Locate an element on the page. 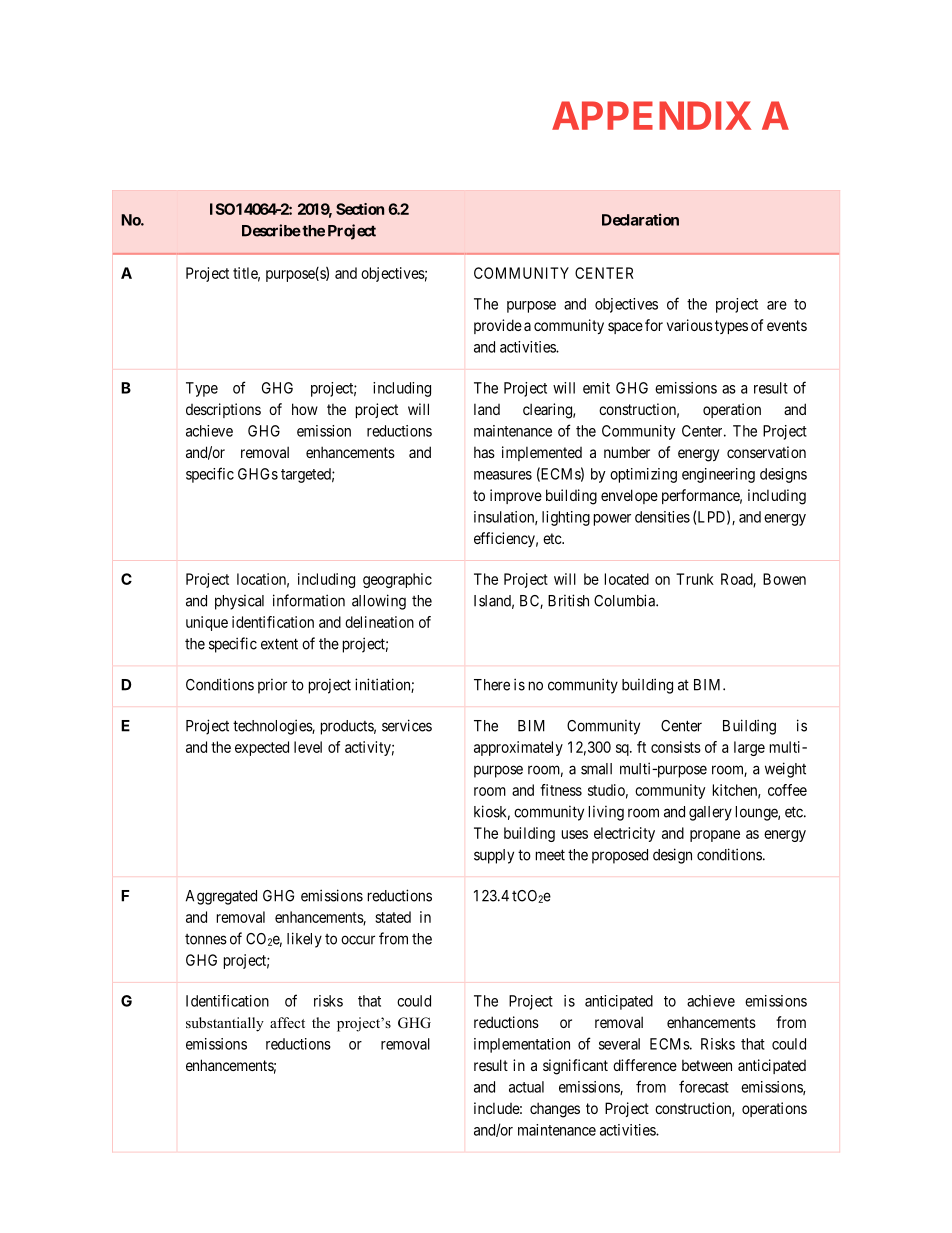 This page has height=1233, width=952. APPENDIX is located at coordinates (651, 115).
